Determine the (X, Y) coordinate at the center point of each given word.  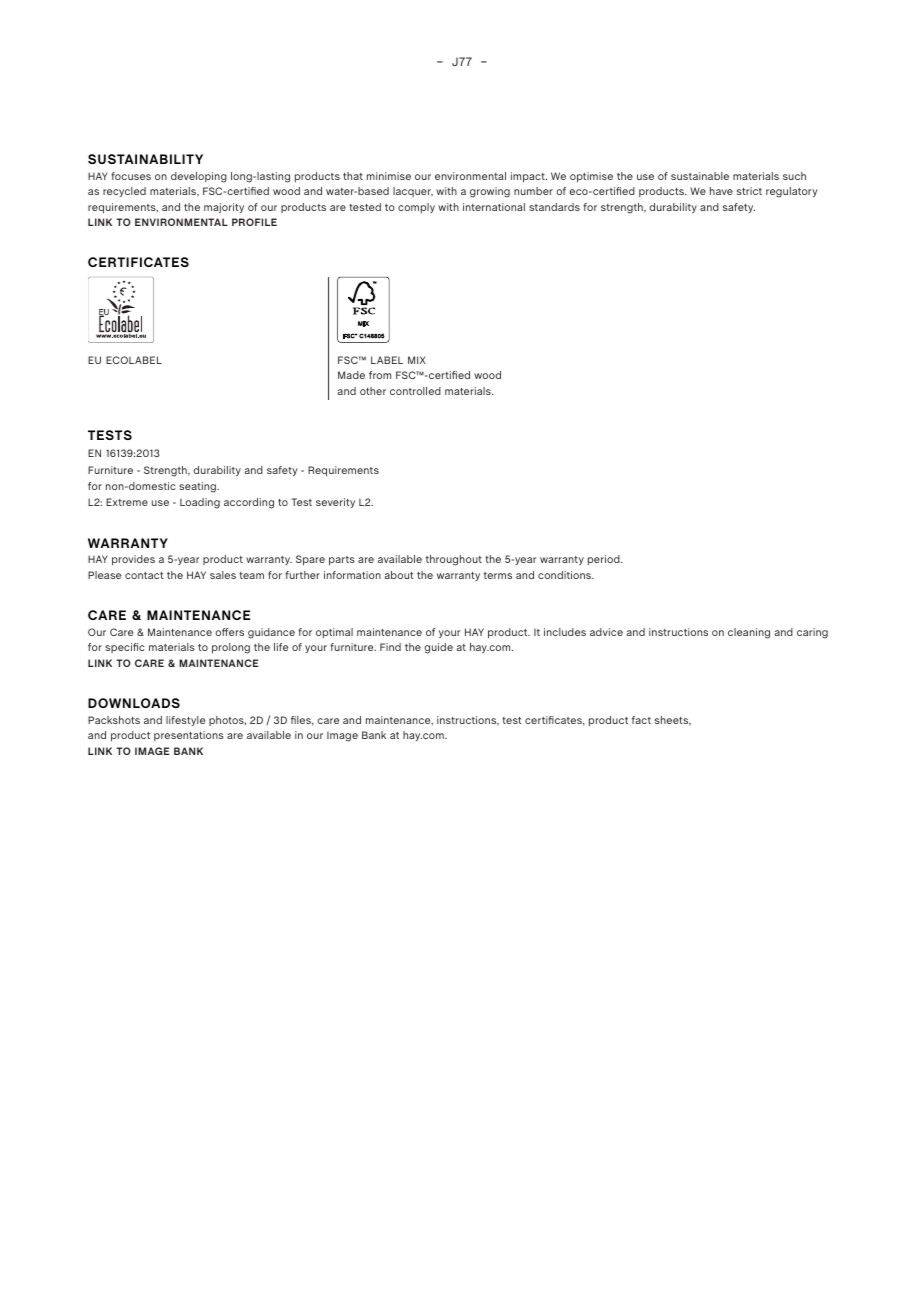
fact (641, 720)
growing (490, 192)
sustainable (700, 176)
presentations (189, 736)
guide (439, 648)
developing (199, 177)
